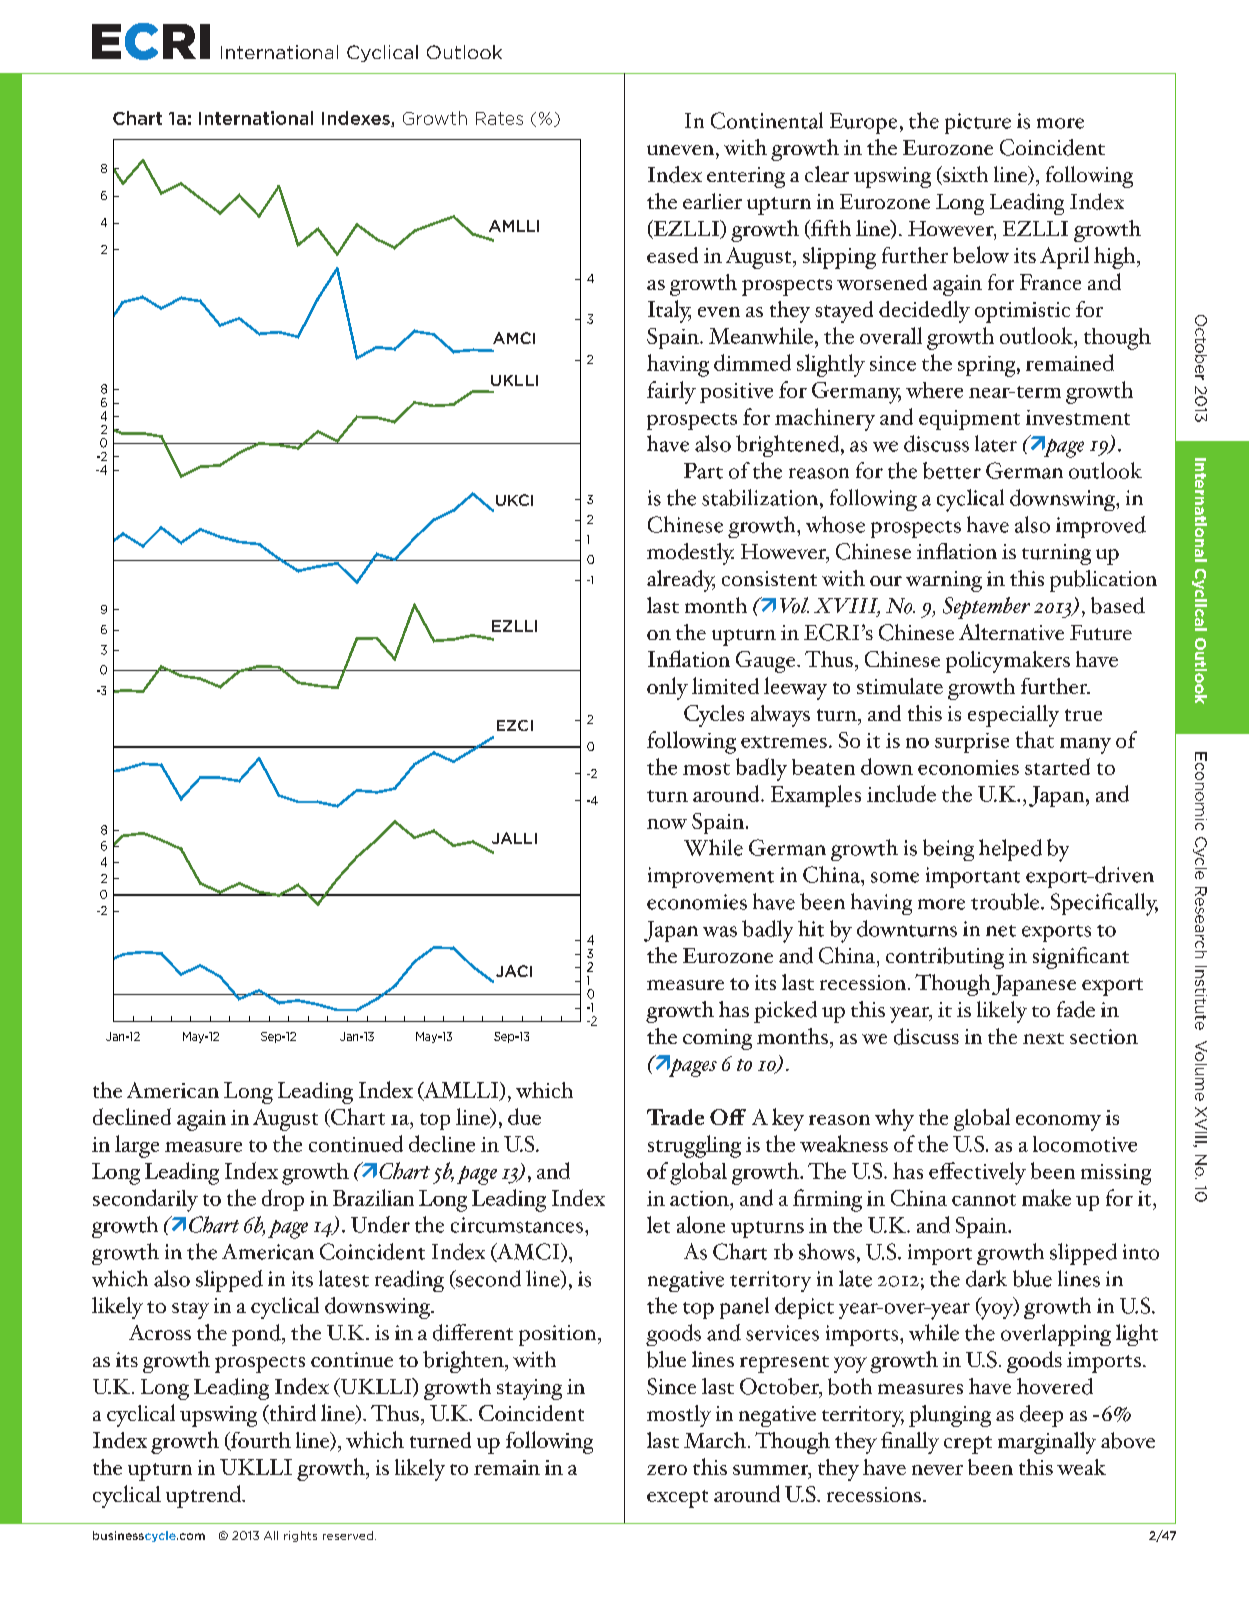 This image has height=1616, width=1249. What do you see at coordinates (283, 1200) in the image?
I see `drop` at bounding box center [283, 1200].
